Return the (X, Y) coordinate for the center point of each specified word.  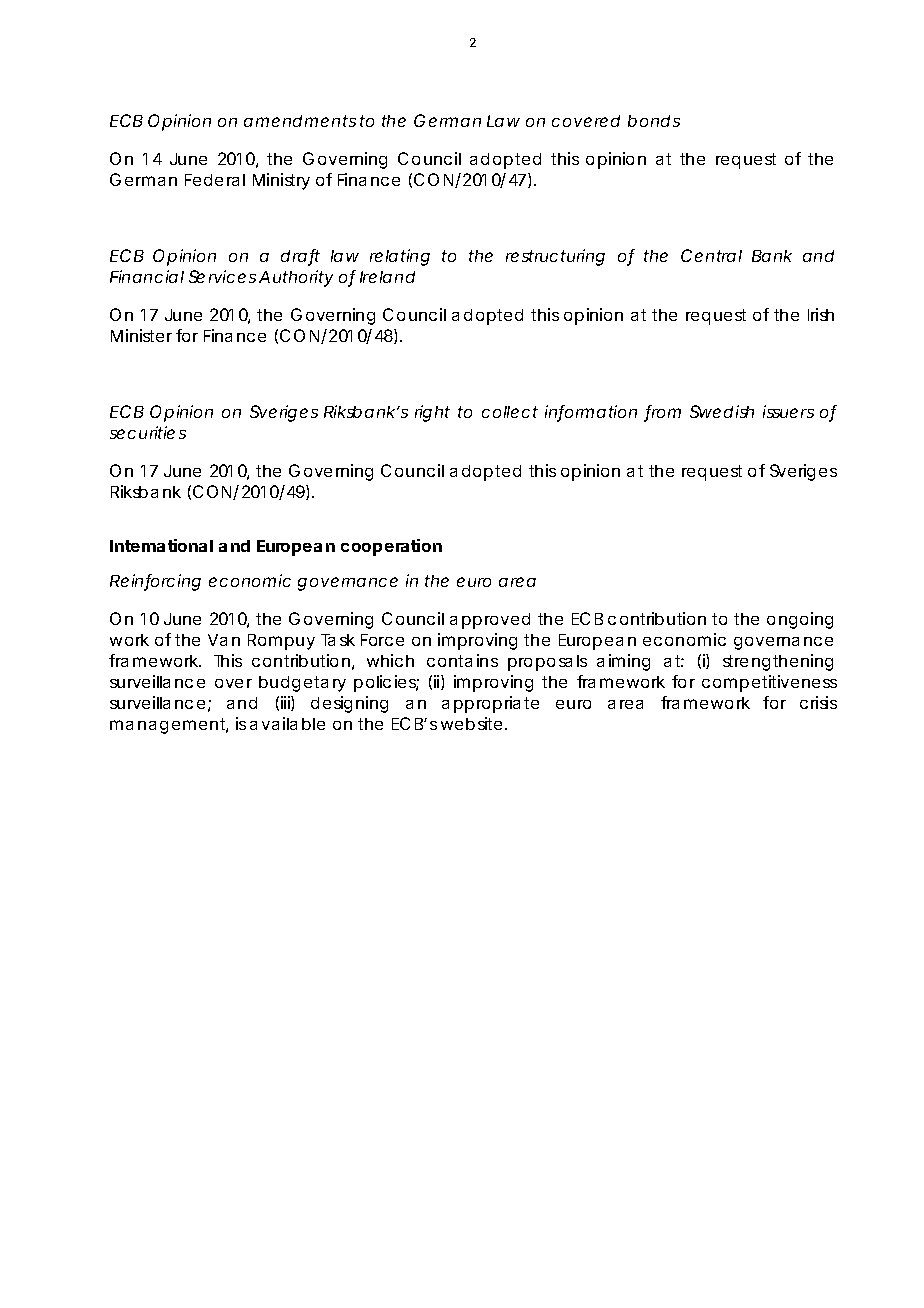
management (169, 726)
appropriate (490, 704)
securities (148, 432)
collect (510, 412)
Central (711, 255)
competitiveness (769, 683)
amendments (300, 121)
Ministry (281, 181)
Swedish (722, 411)
